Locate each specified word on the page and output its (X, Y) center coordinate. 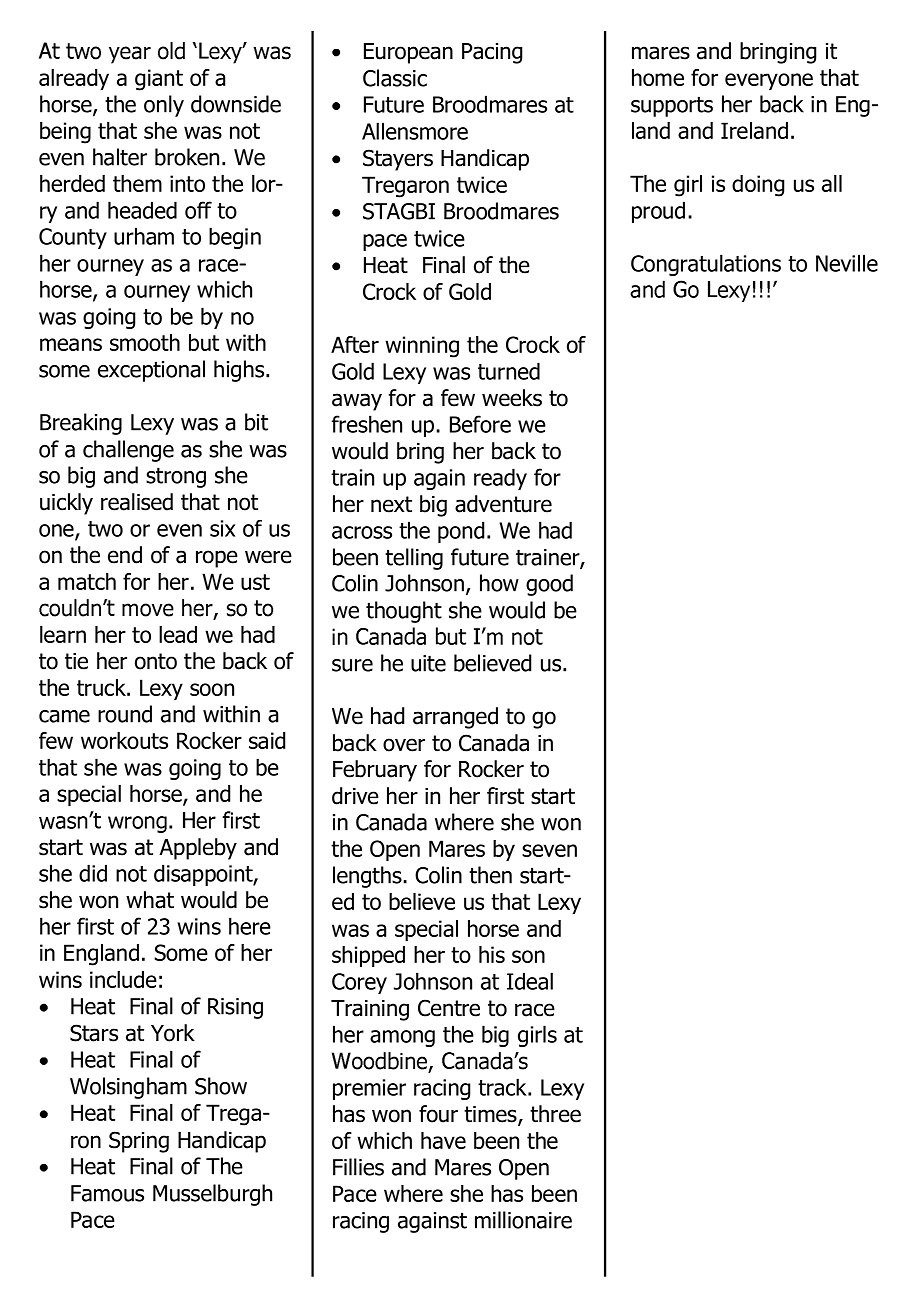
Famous (107, 1193)
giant (159, 80)
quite (428, 663)
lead (178, 634)
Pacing (492, 53)
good (549, 585)
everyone (769, 81)
